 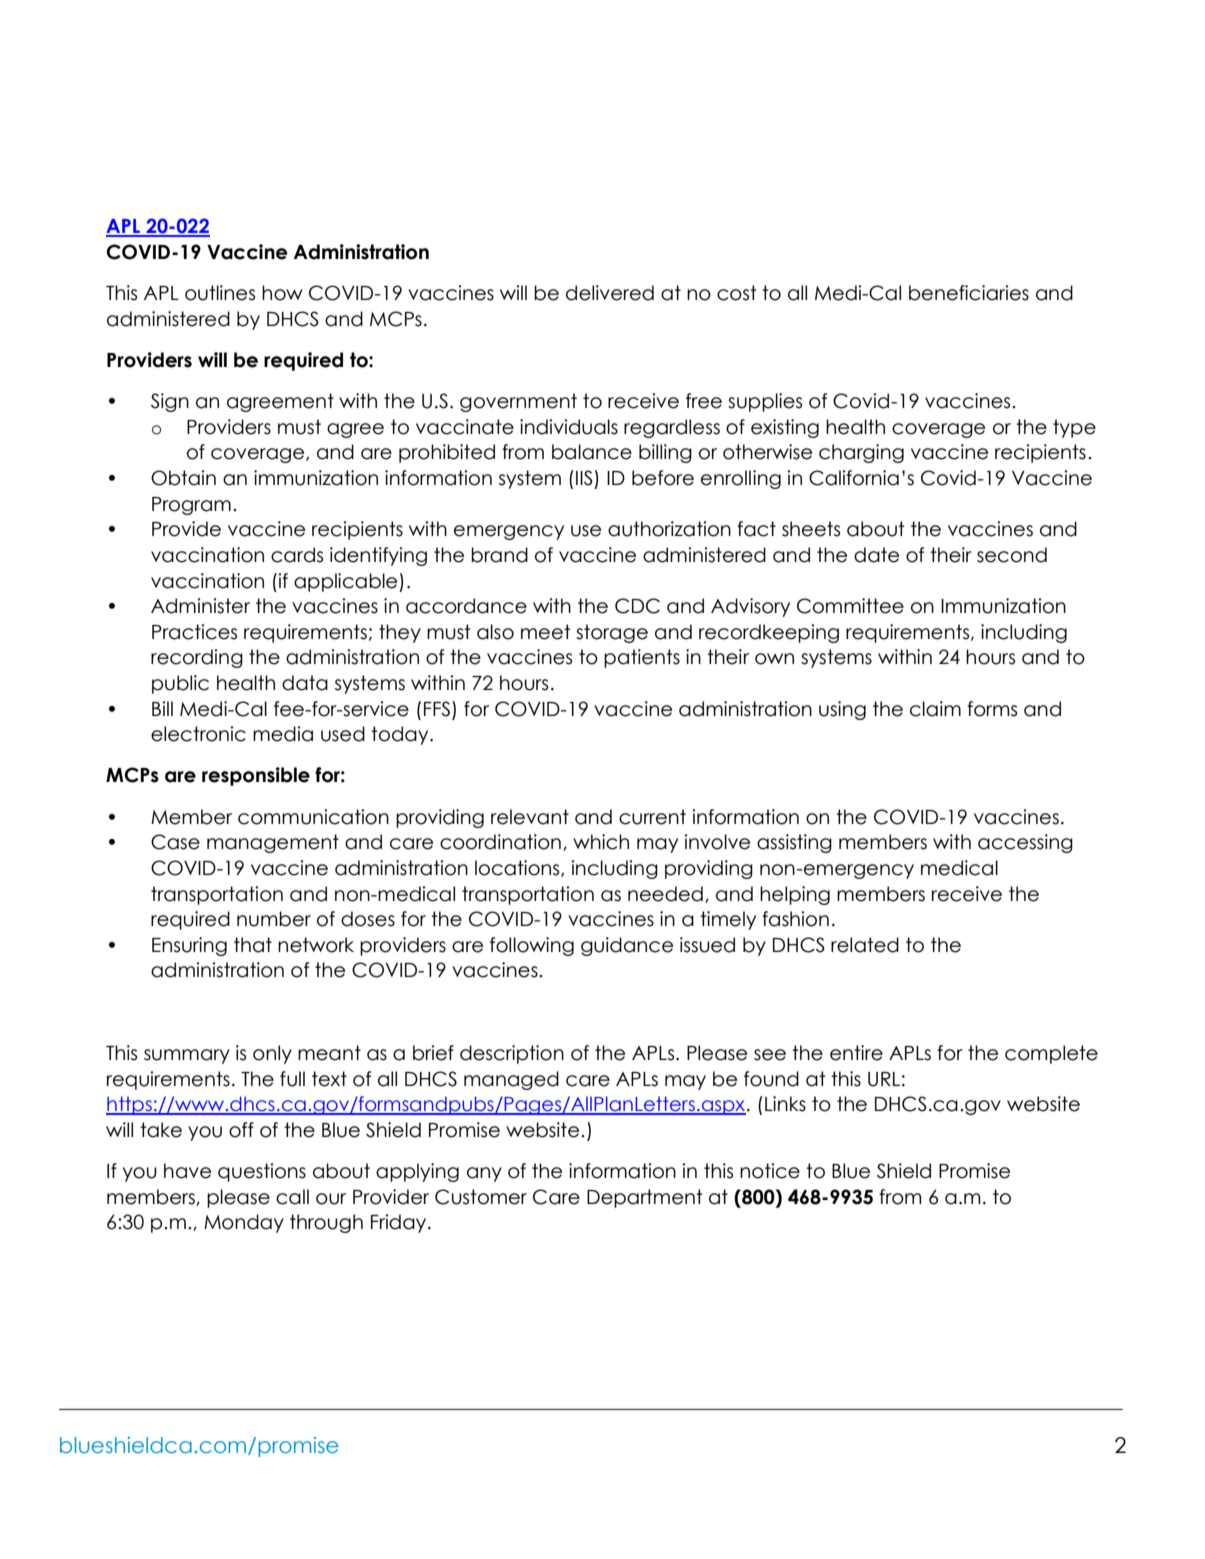 What do you see at coordinates (969, 293) in the screenshot?
I see `beneficiaries` at bounding box center [969, 293].
